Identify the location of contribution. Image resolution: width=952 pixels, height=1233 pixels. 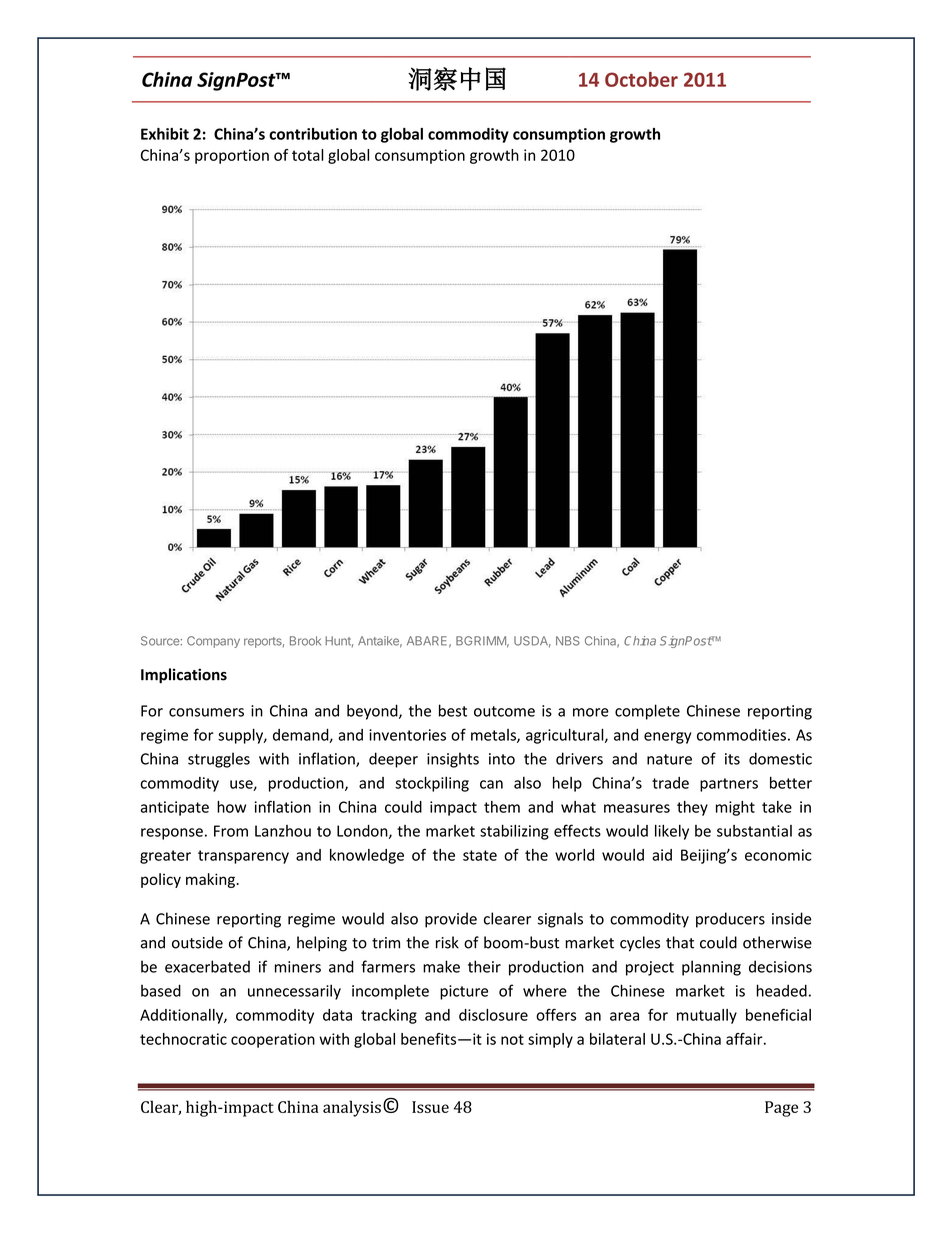
(313, 134).
